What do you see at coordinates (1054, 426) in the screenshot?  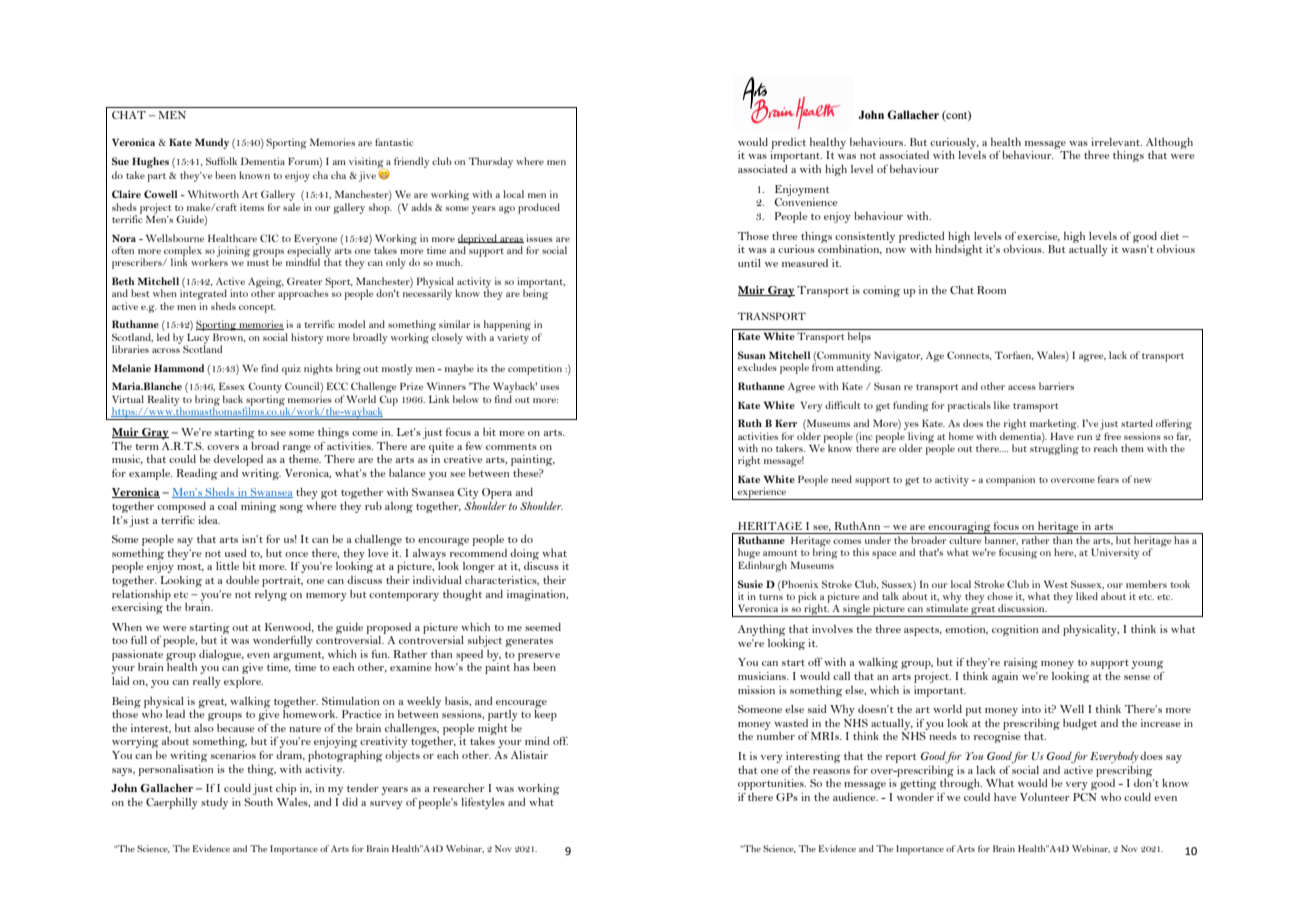 I see `marketing` at bounding box center [1054, 426].
